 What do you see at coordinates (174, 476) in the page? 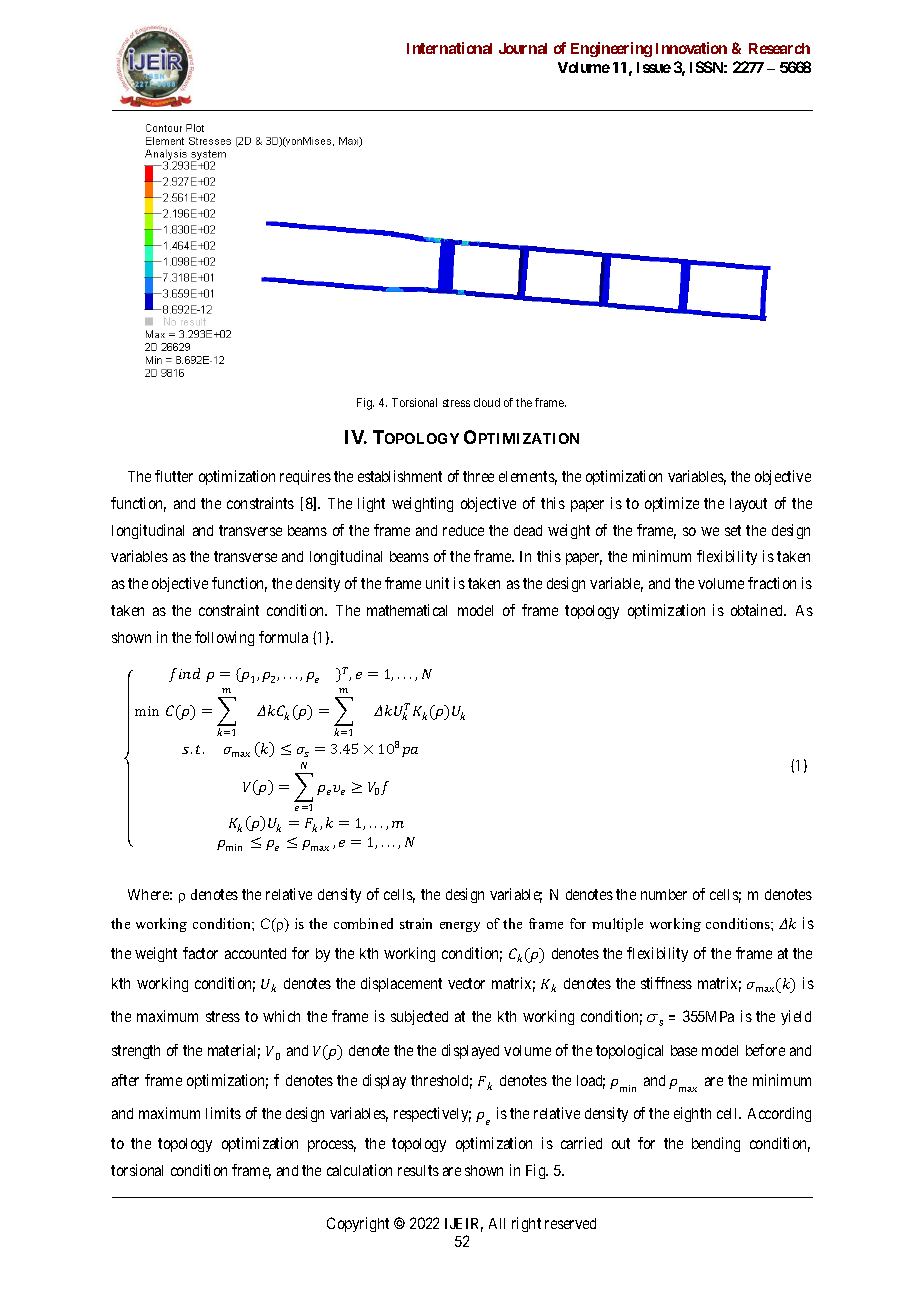
I see `flutter` at bounding box center [174, 476].
